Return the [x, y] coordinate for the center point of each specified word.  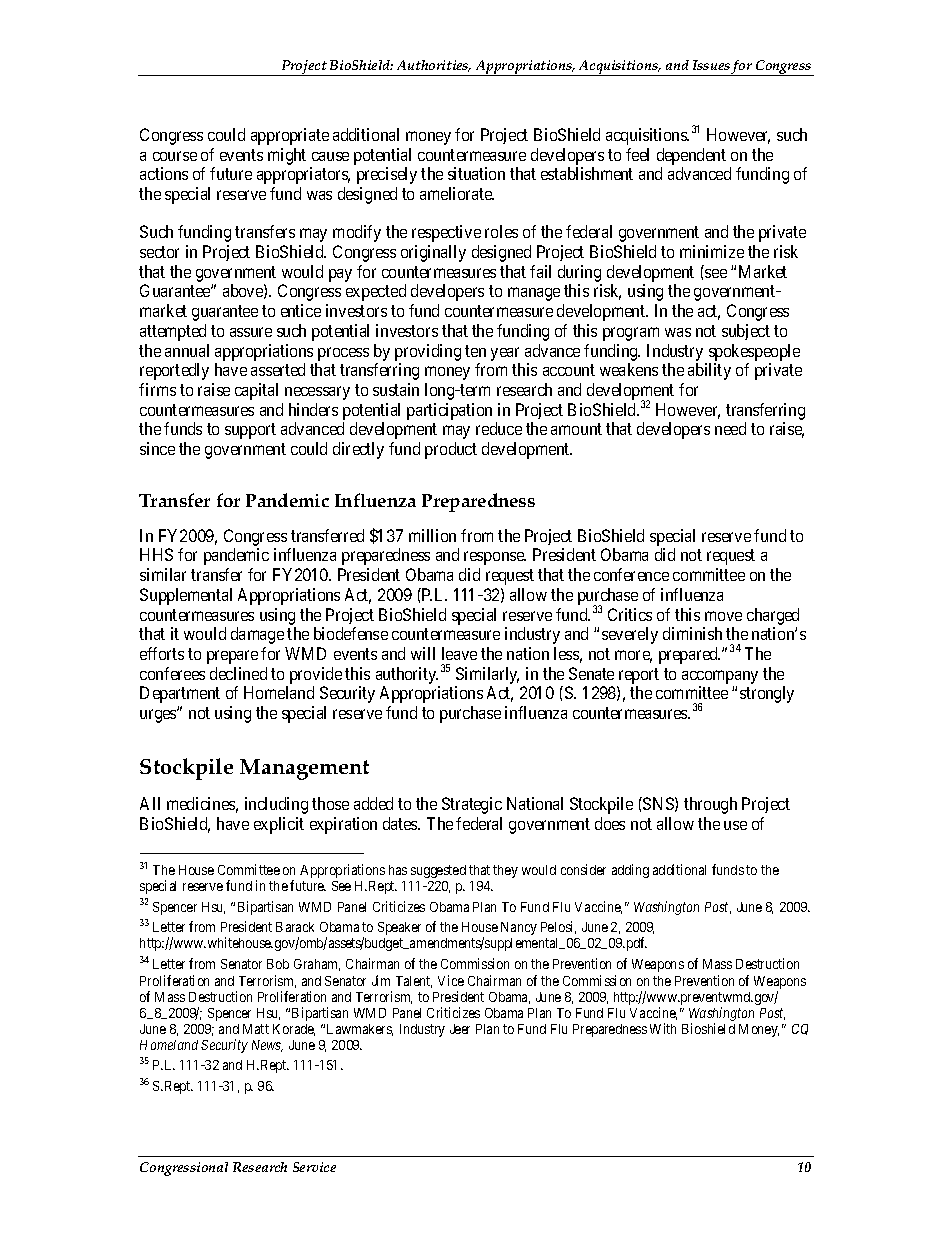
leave [459, 653]
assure [251, 332]
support [250, 431]
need [730, 428]
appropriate [290, 136]
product [451, 450]
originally [433, 253]
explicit [279, 825]
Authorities [434, 66]
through [710, 805]
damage [257, 635]
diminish [692, 633]
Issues [711, 65]
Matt [256, 1029]
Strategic [472, 805]
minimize [712, 251]
